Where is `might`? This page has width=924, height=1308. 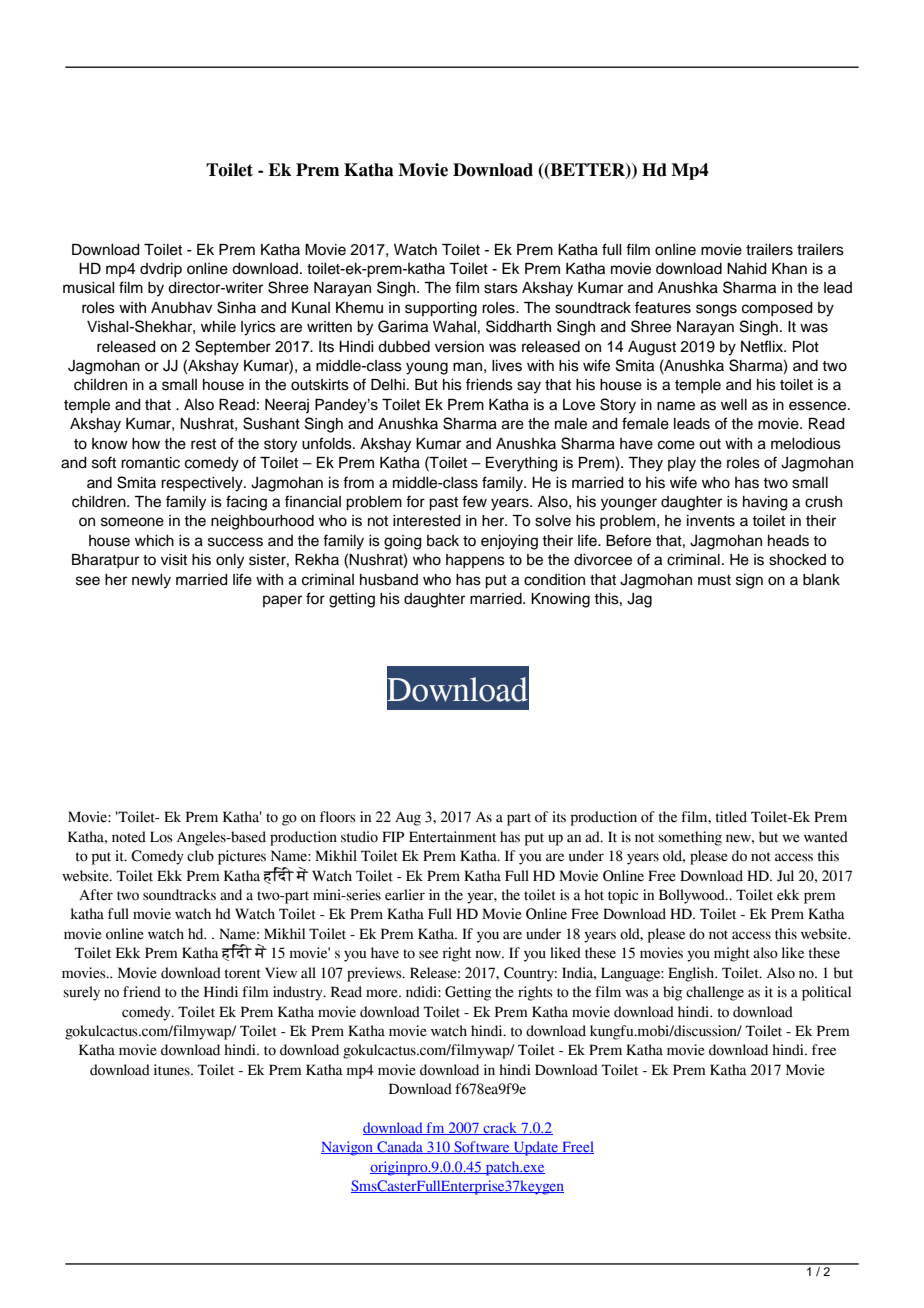 might is located at coordinates (732, 954).
